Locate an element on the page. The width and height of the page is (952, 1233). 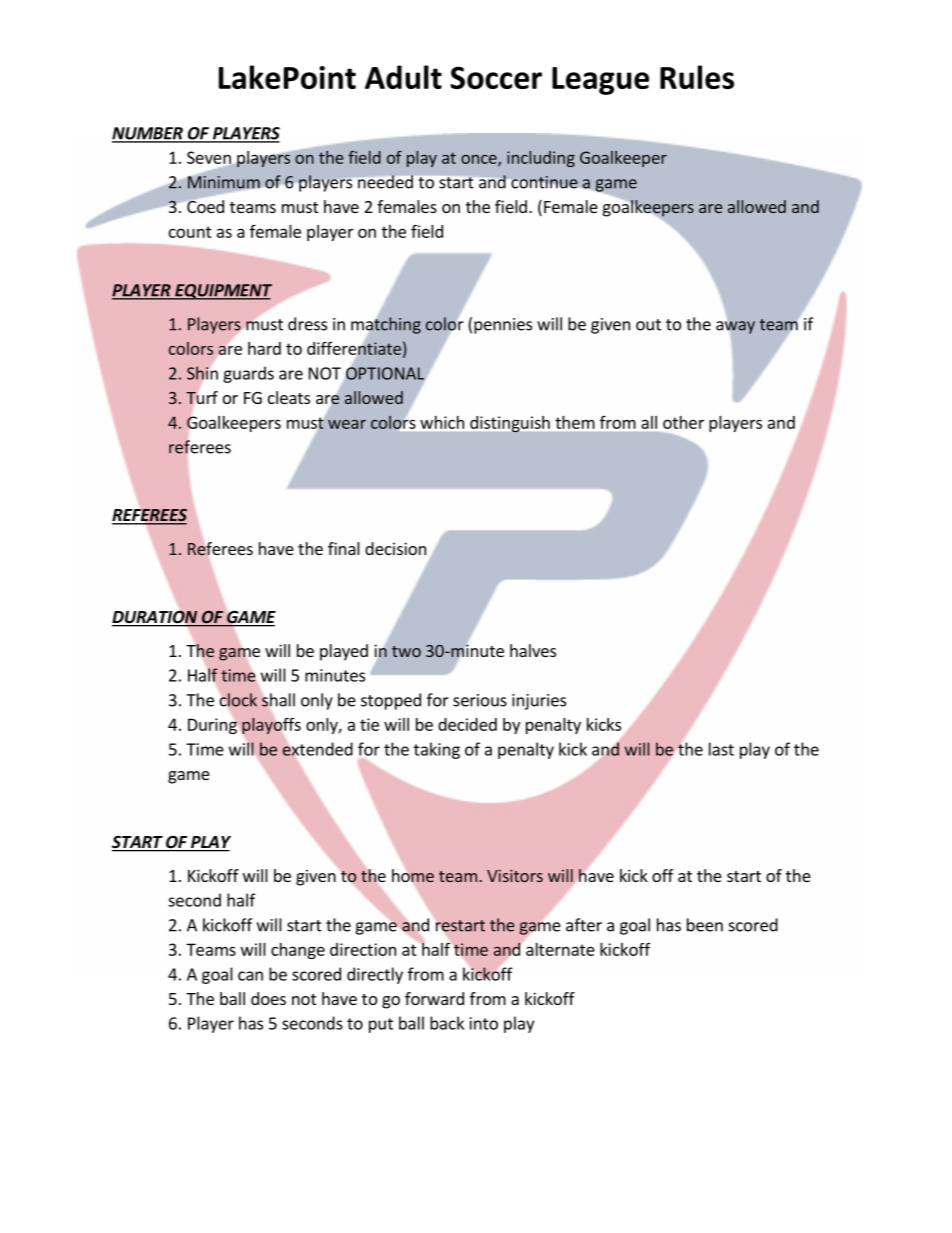
forward is located at coordinates (434, 998).
